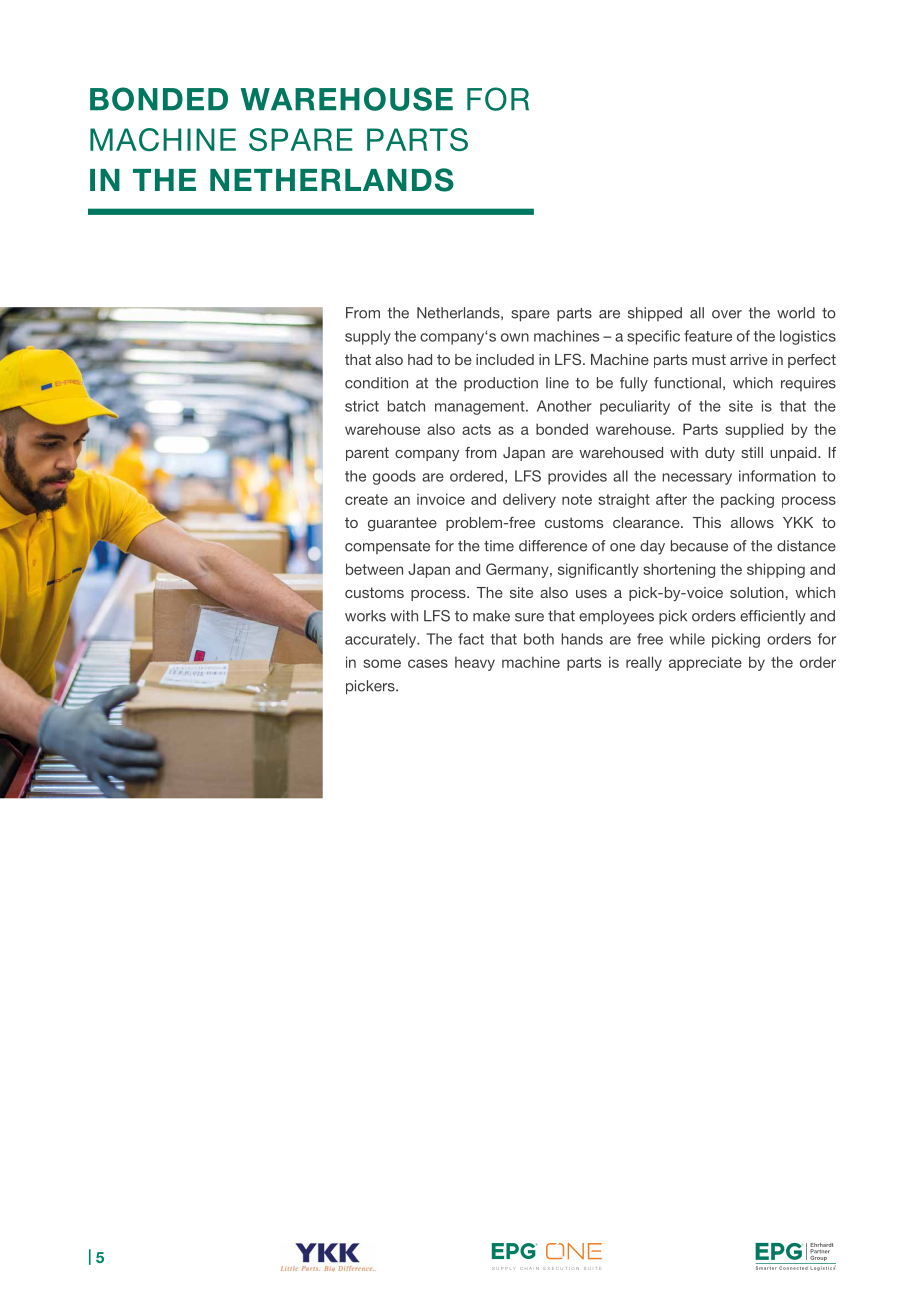 The height and width of the image is (1308, 924). Describe the element at coordinates (582, 639) in the image. I see `hands` at that location.
